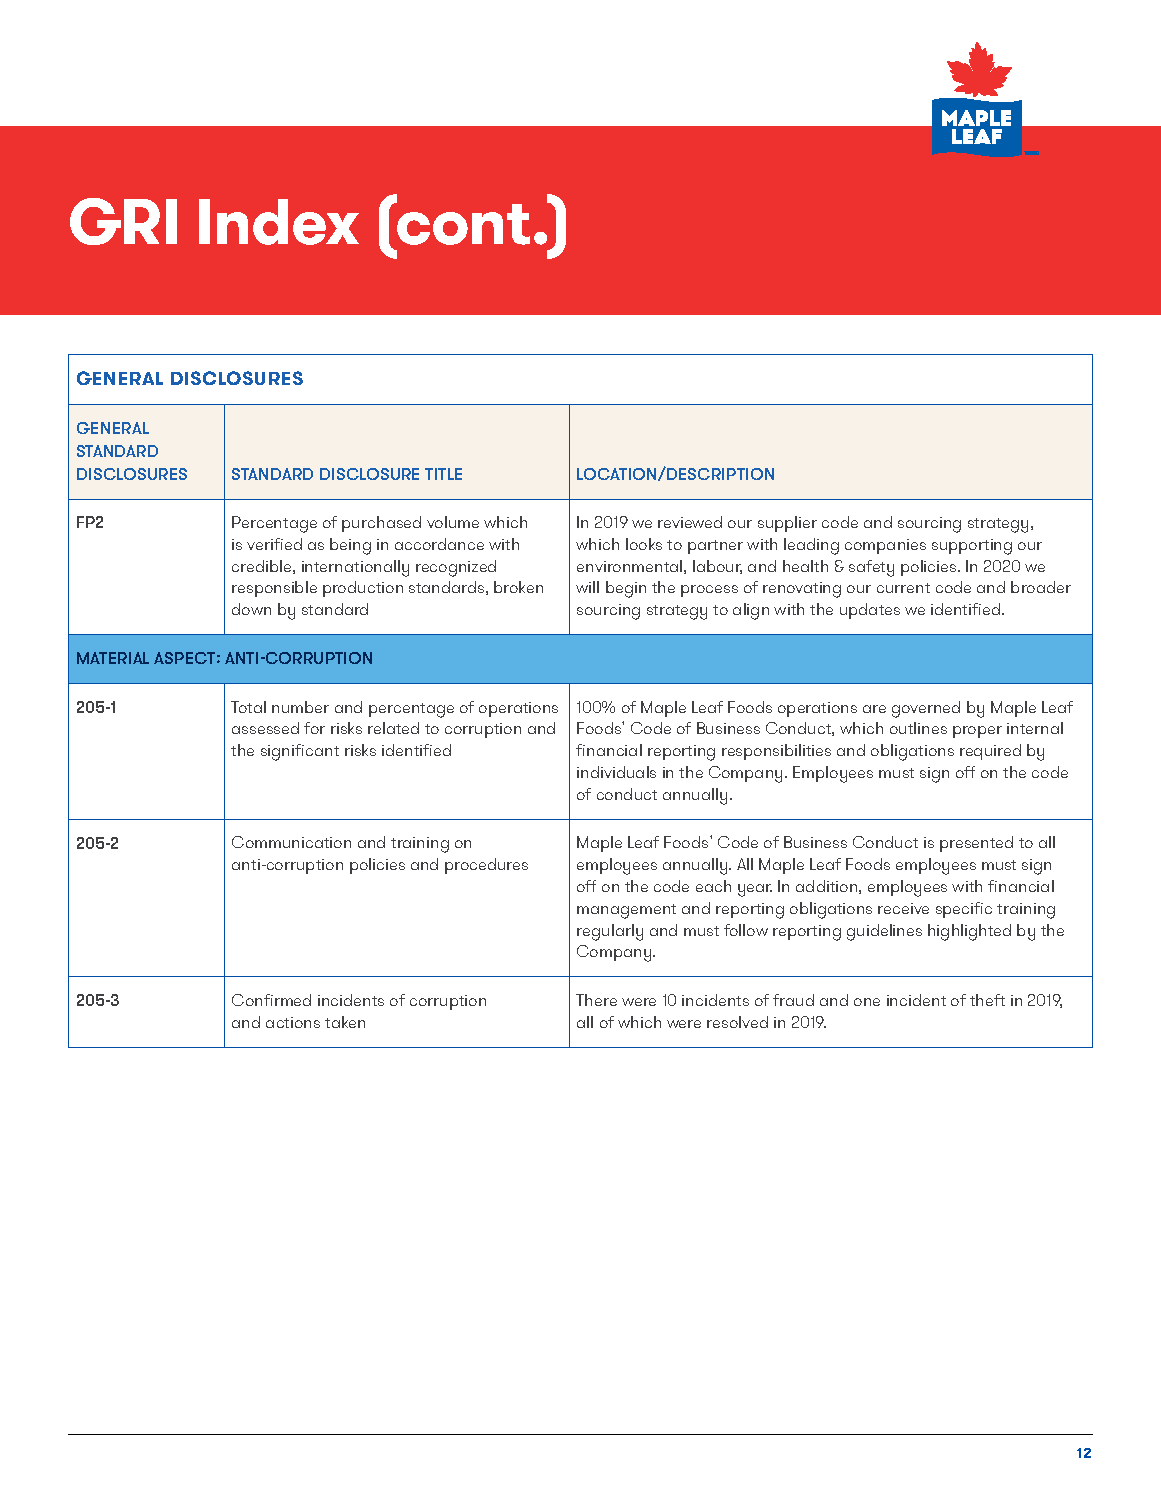 The width and height of the document is (1161, 1502). I want to click on down, so click(251, 609).
